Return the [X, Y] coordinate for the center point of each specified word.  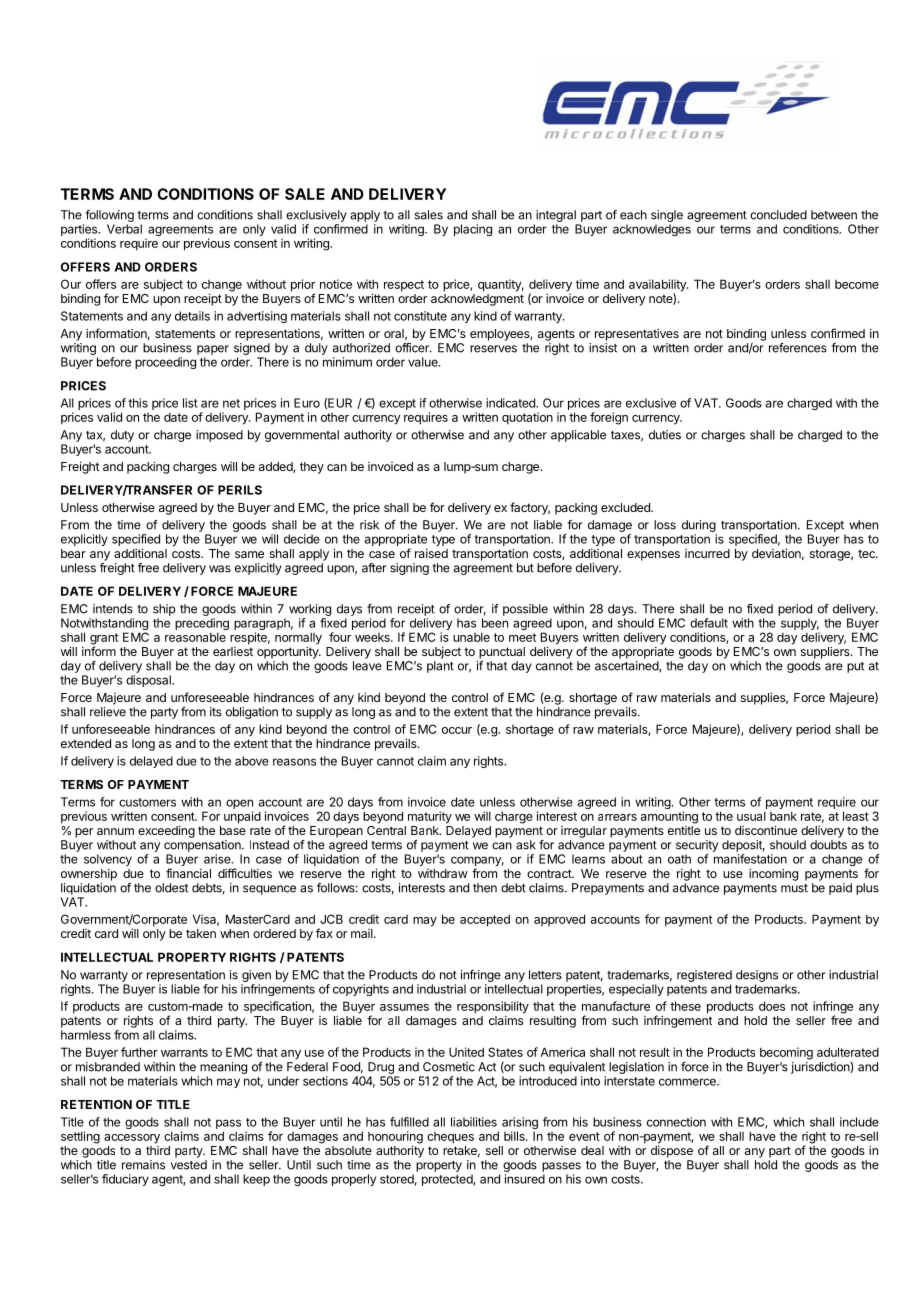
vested [189, 1165]
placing [473, 230]
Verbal [124, 229]
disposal [149, 681]
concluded [778, 215]
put [855, 667]
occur [457, 730]
